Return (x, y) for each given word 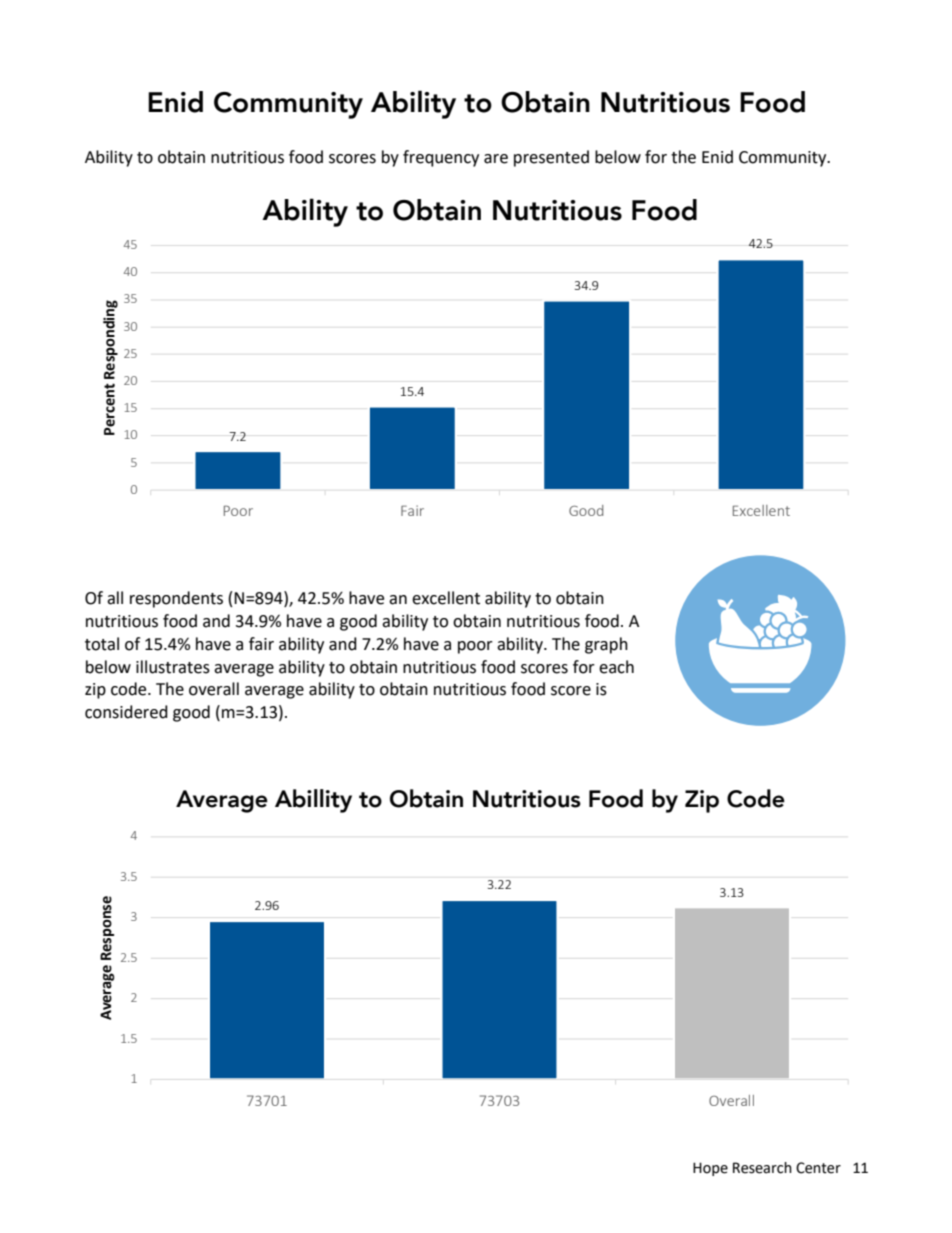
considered (126, 712)
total (102, 644)
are (496, 159)
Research (762, 1168)
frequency (441, 158)
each (616, 667)
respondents (176, 599)
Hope (710, 1169)
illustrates (173, 667)
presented (551, 158)
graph (606, 645)
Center (818, 1168)
